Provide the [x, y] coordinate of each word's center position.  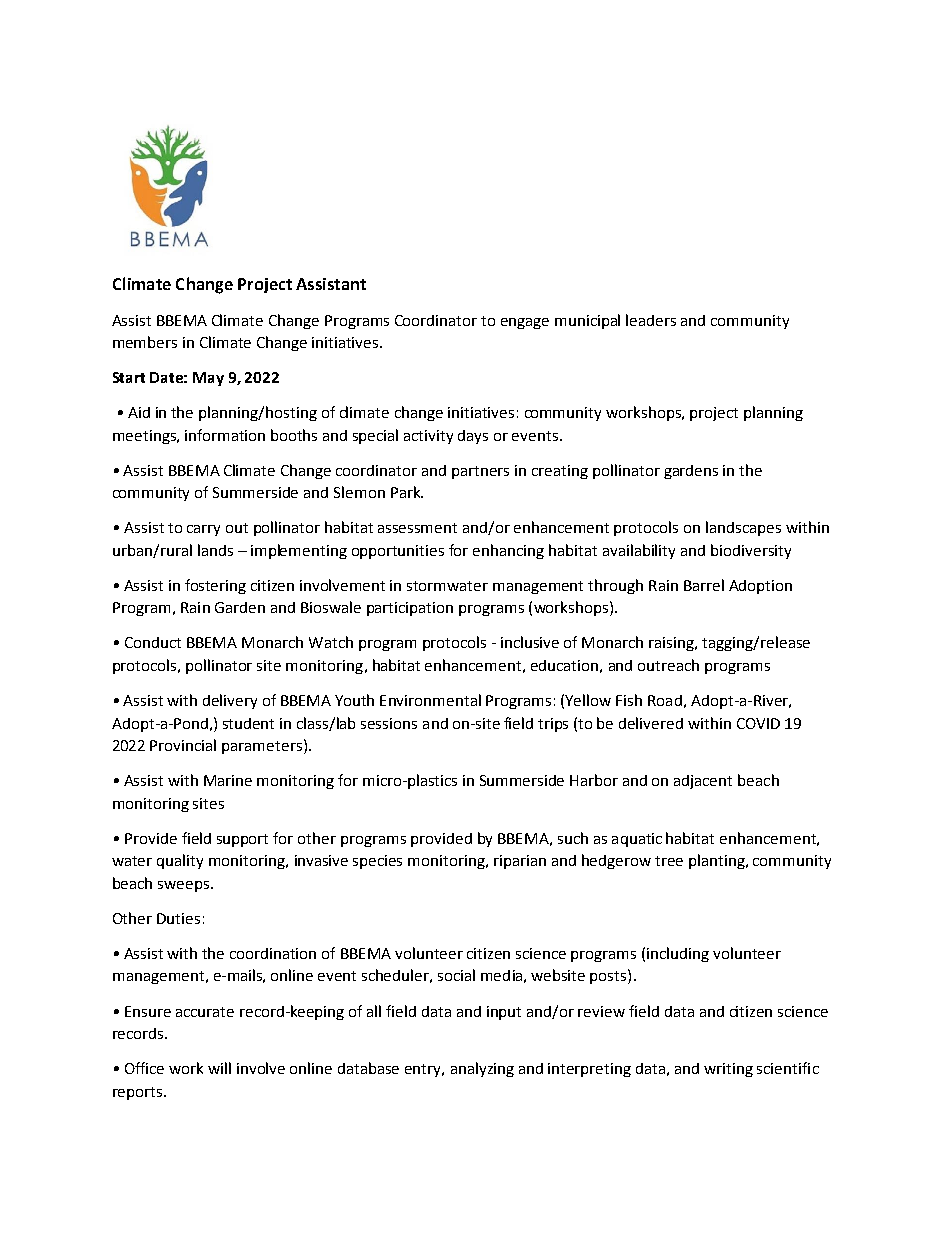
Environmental [430, 700]
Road [665, 700]
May [208, 379]
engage [525, 323]
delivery [230, 701]
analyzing [482, 1069]
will [219, 1068]
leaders [651, 320]
